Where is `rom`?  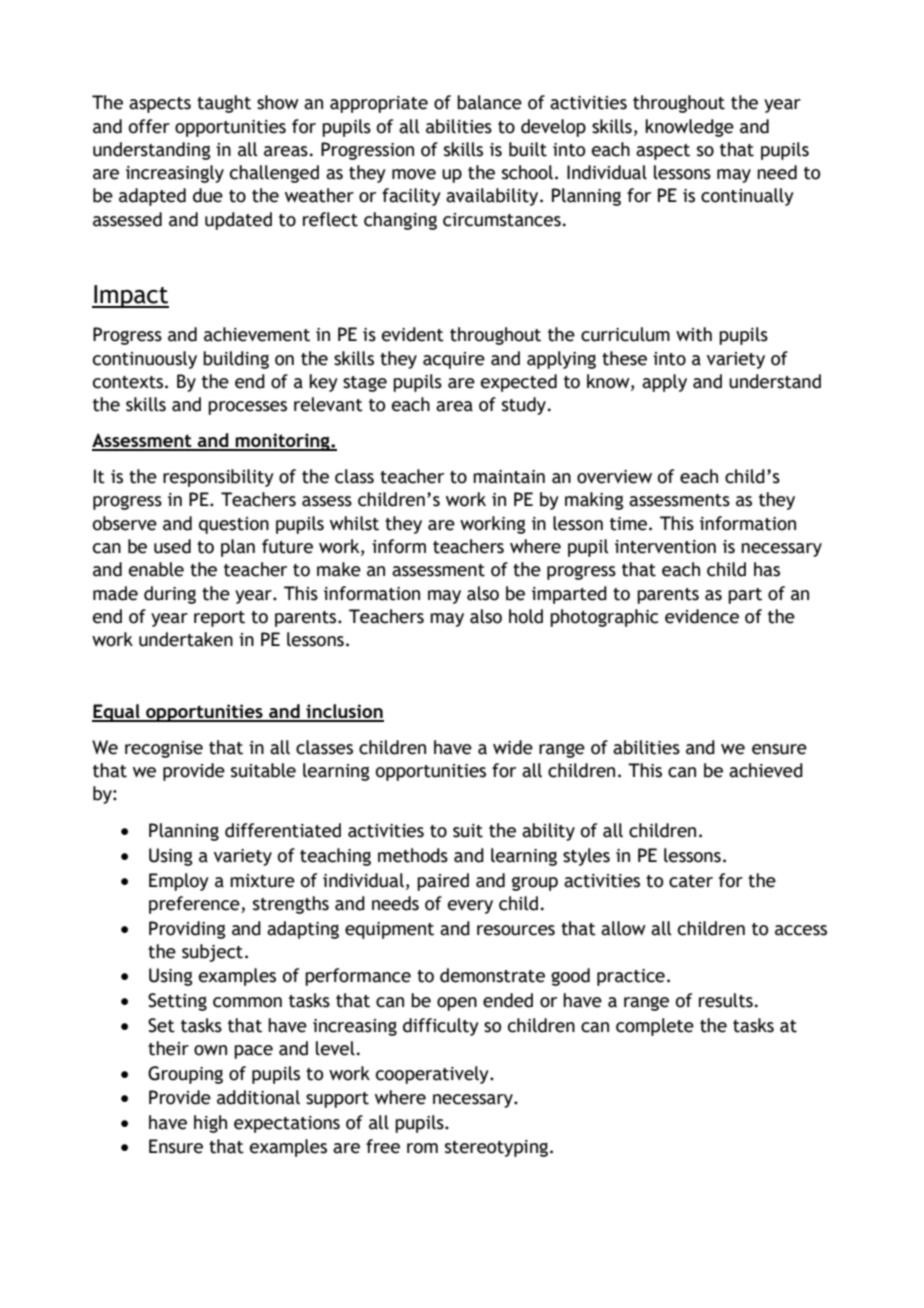 rom is located at coordinates (422, 1148).
